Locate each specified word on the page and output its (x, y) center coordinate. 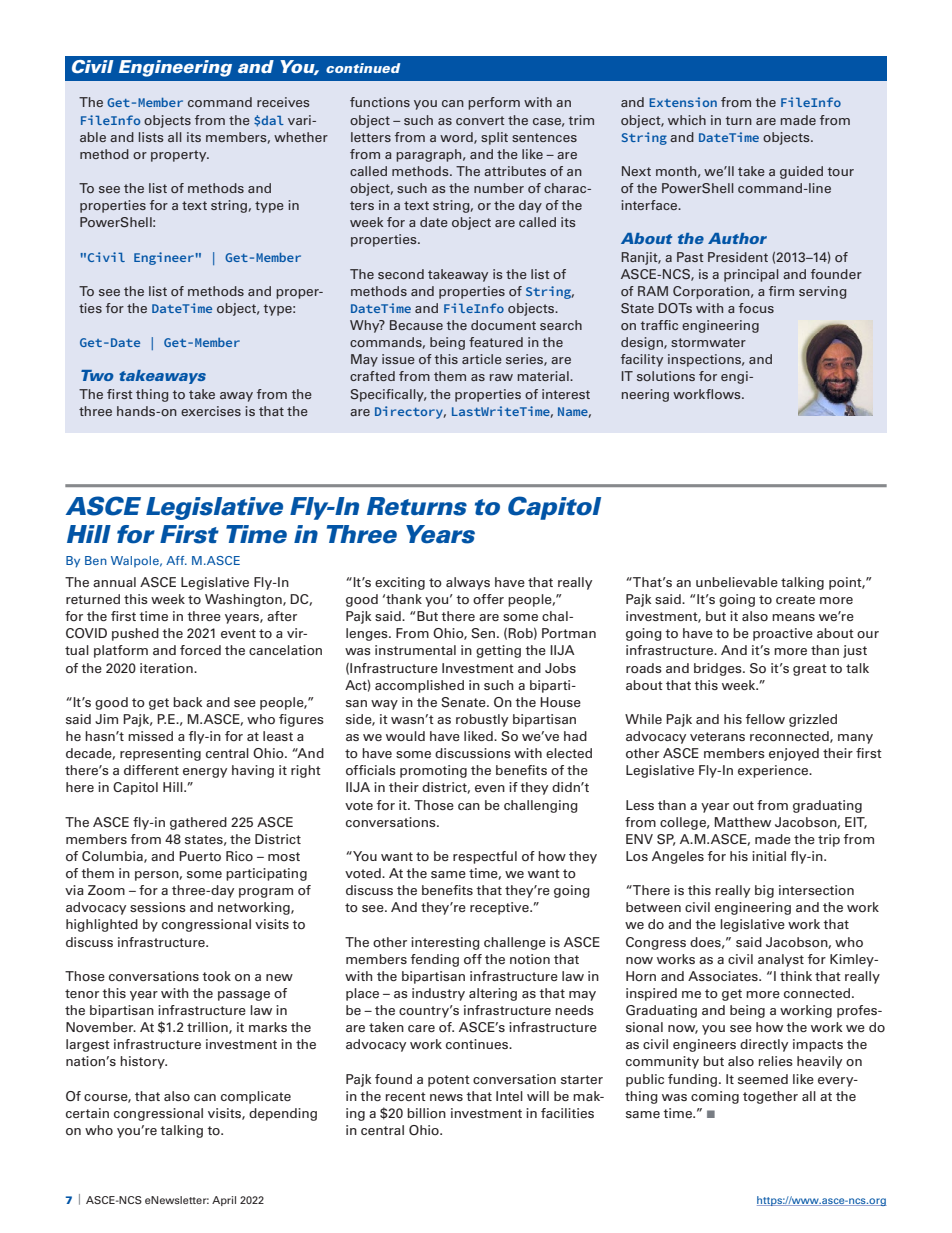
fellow (765, 719)
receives (283, 102)
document (503, 325)
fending (435, 960)
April (224, 1201)
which (687, 120)
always (468, 583)
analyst (781, 960)
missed (150, 736)
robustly (482, 720)
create (795, 599)
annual (114, 582)
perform (494, 103)
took (216, 976)
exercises (211, 411)
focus (756, 308)
